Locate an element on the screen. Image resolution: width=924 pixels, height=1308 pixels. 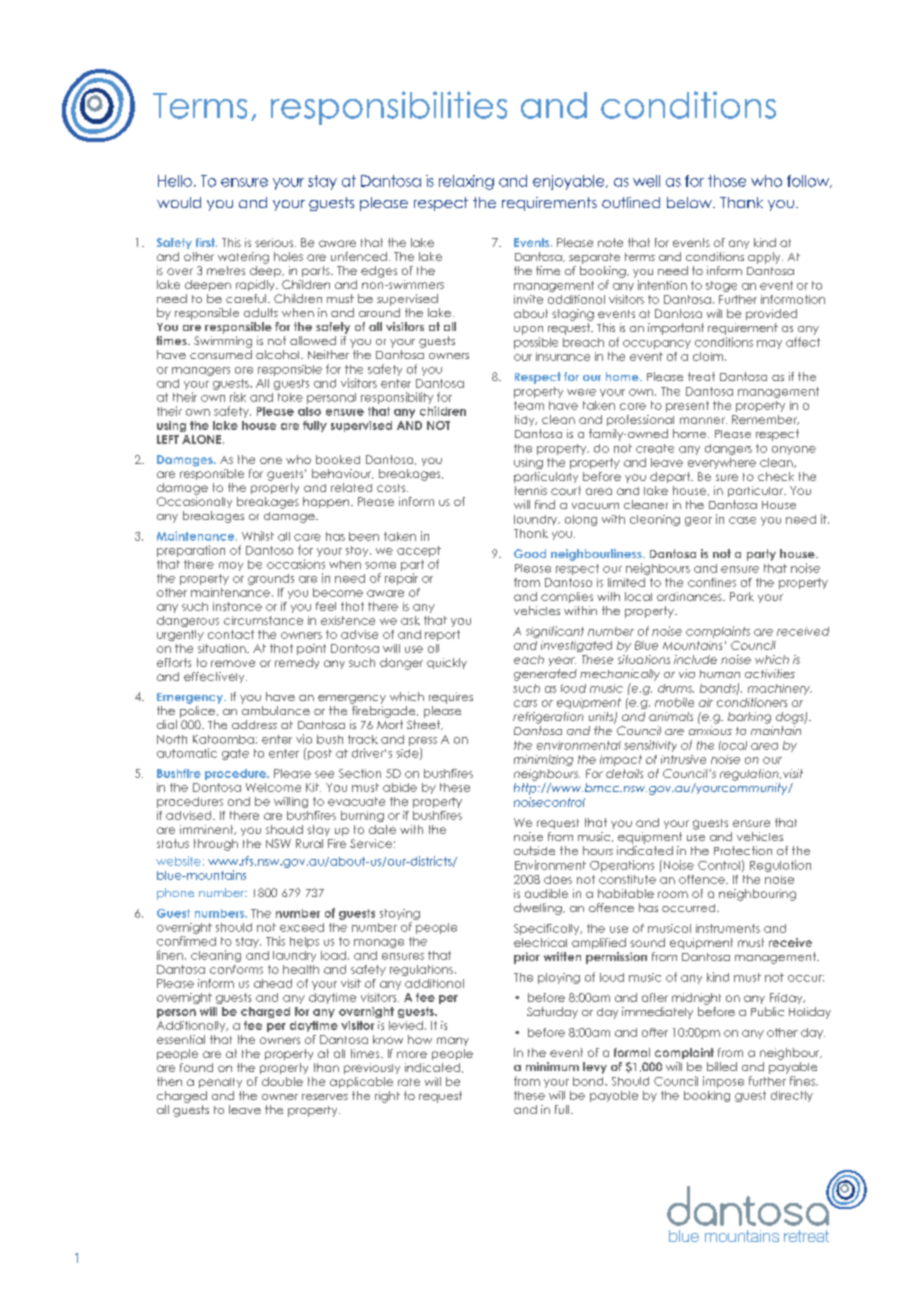
relaxing is located at coordinates (466, 182).
